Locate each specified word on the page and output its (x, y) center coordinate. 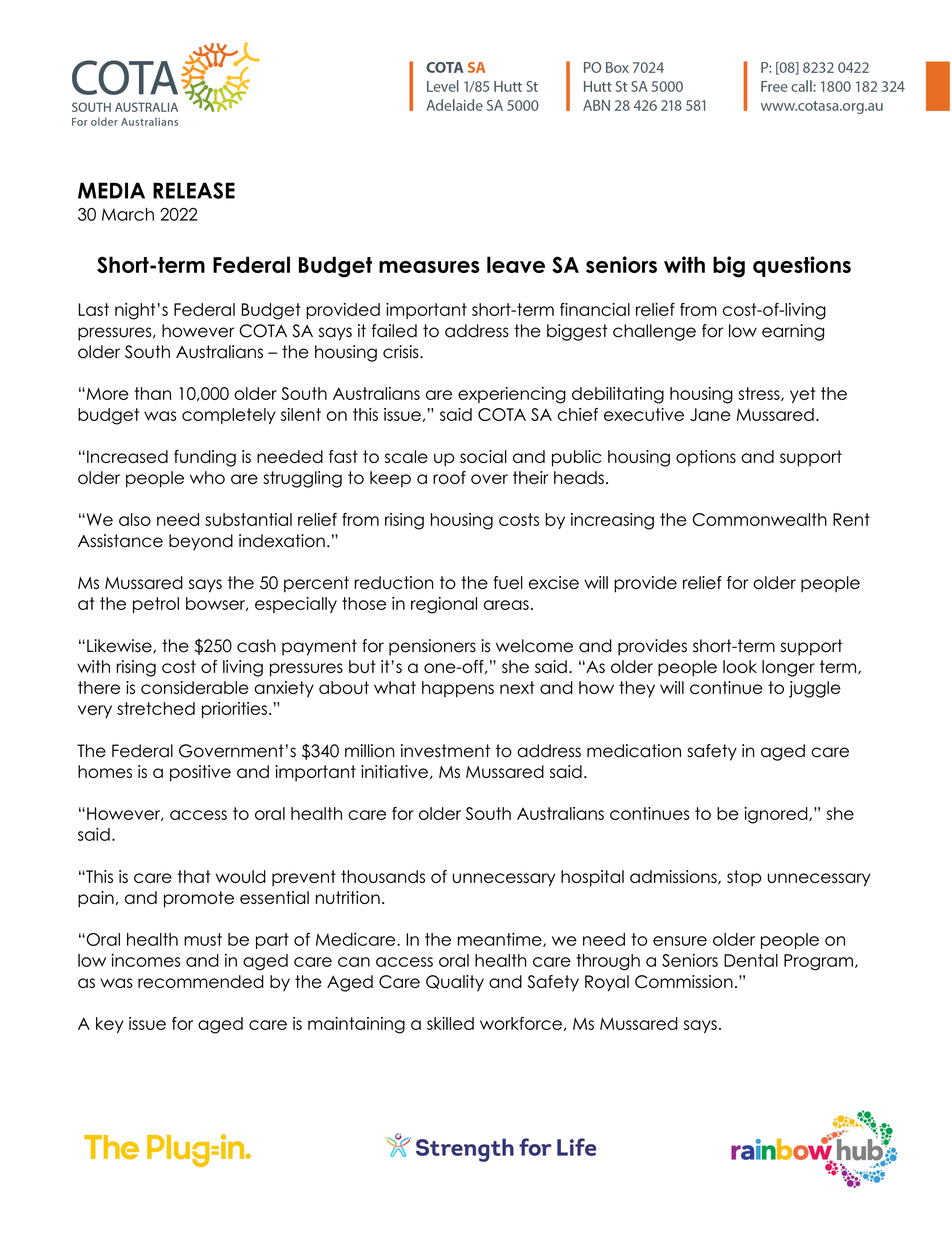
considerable (195, 687)
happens (458, 689)
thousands (383, 876)
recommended (201, 981)
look (740, 666)
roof (449, 477)
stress (760, 394)
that (194, 876)
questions (802, 266)
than (152, 393)
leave (516, 264)
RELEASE (194, 190)
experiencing (512, 395)
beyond (201, 542)
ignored (777, 815)
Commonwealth (759, 519)
